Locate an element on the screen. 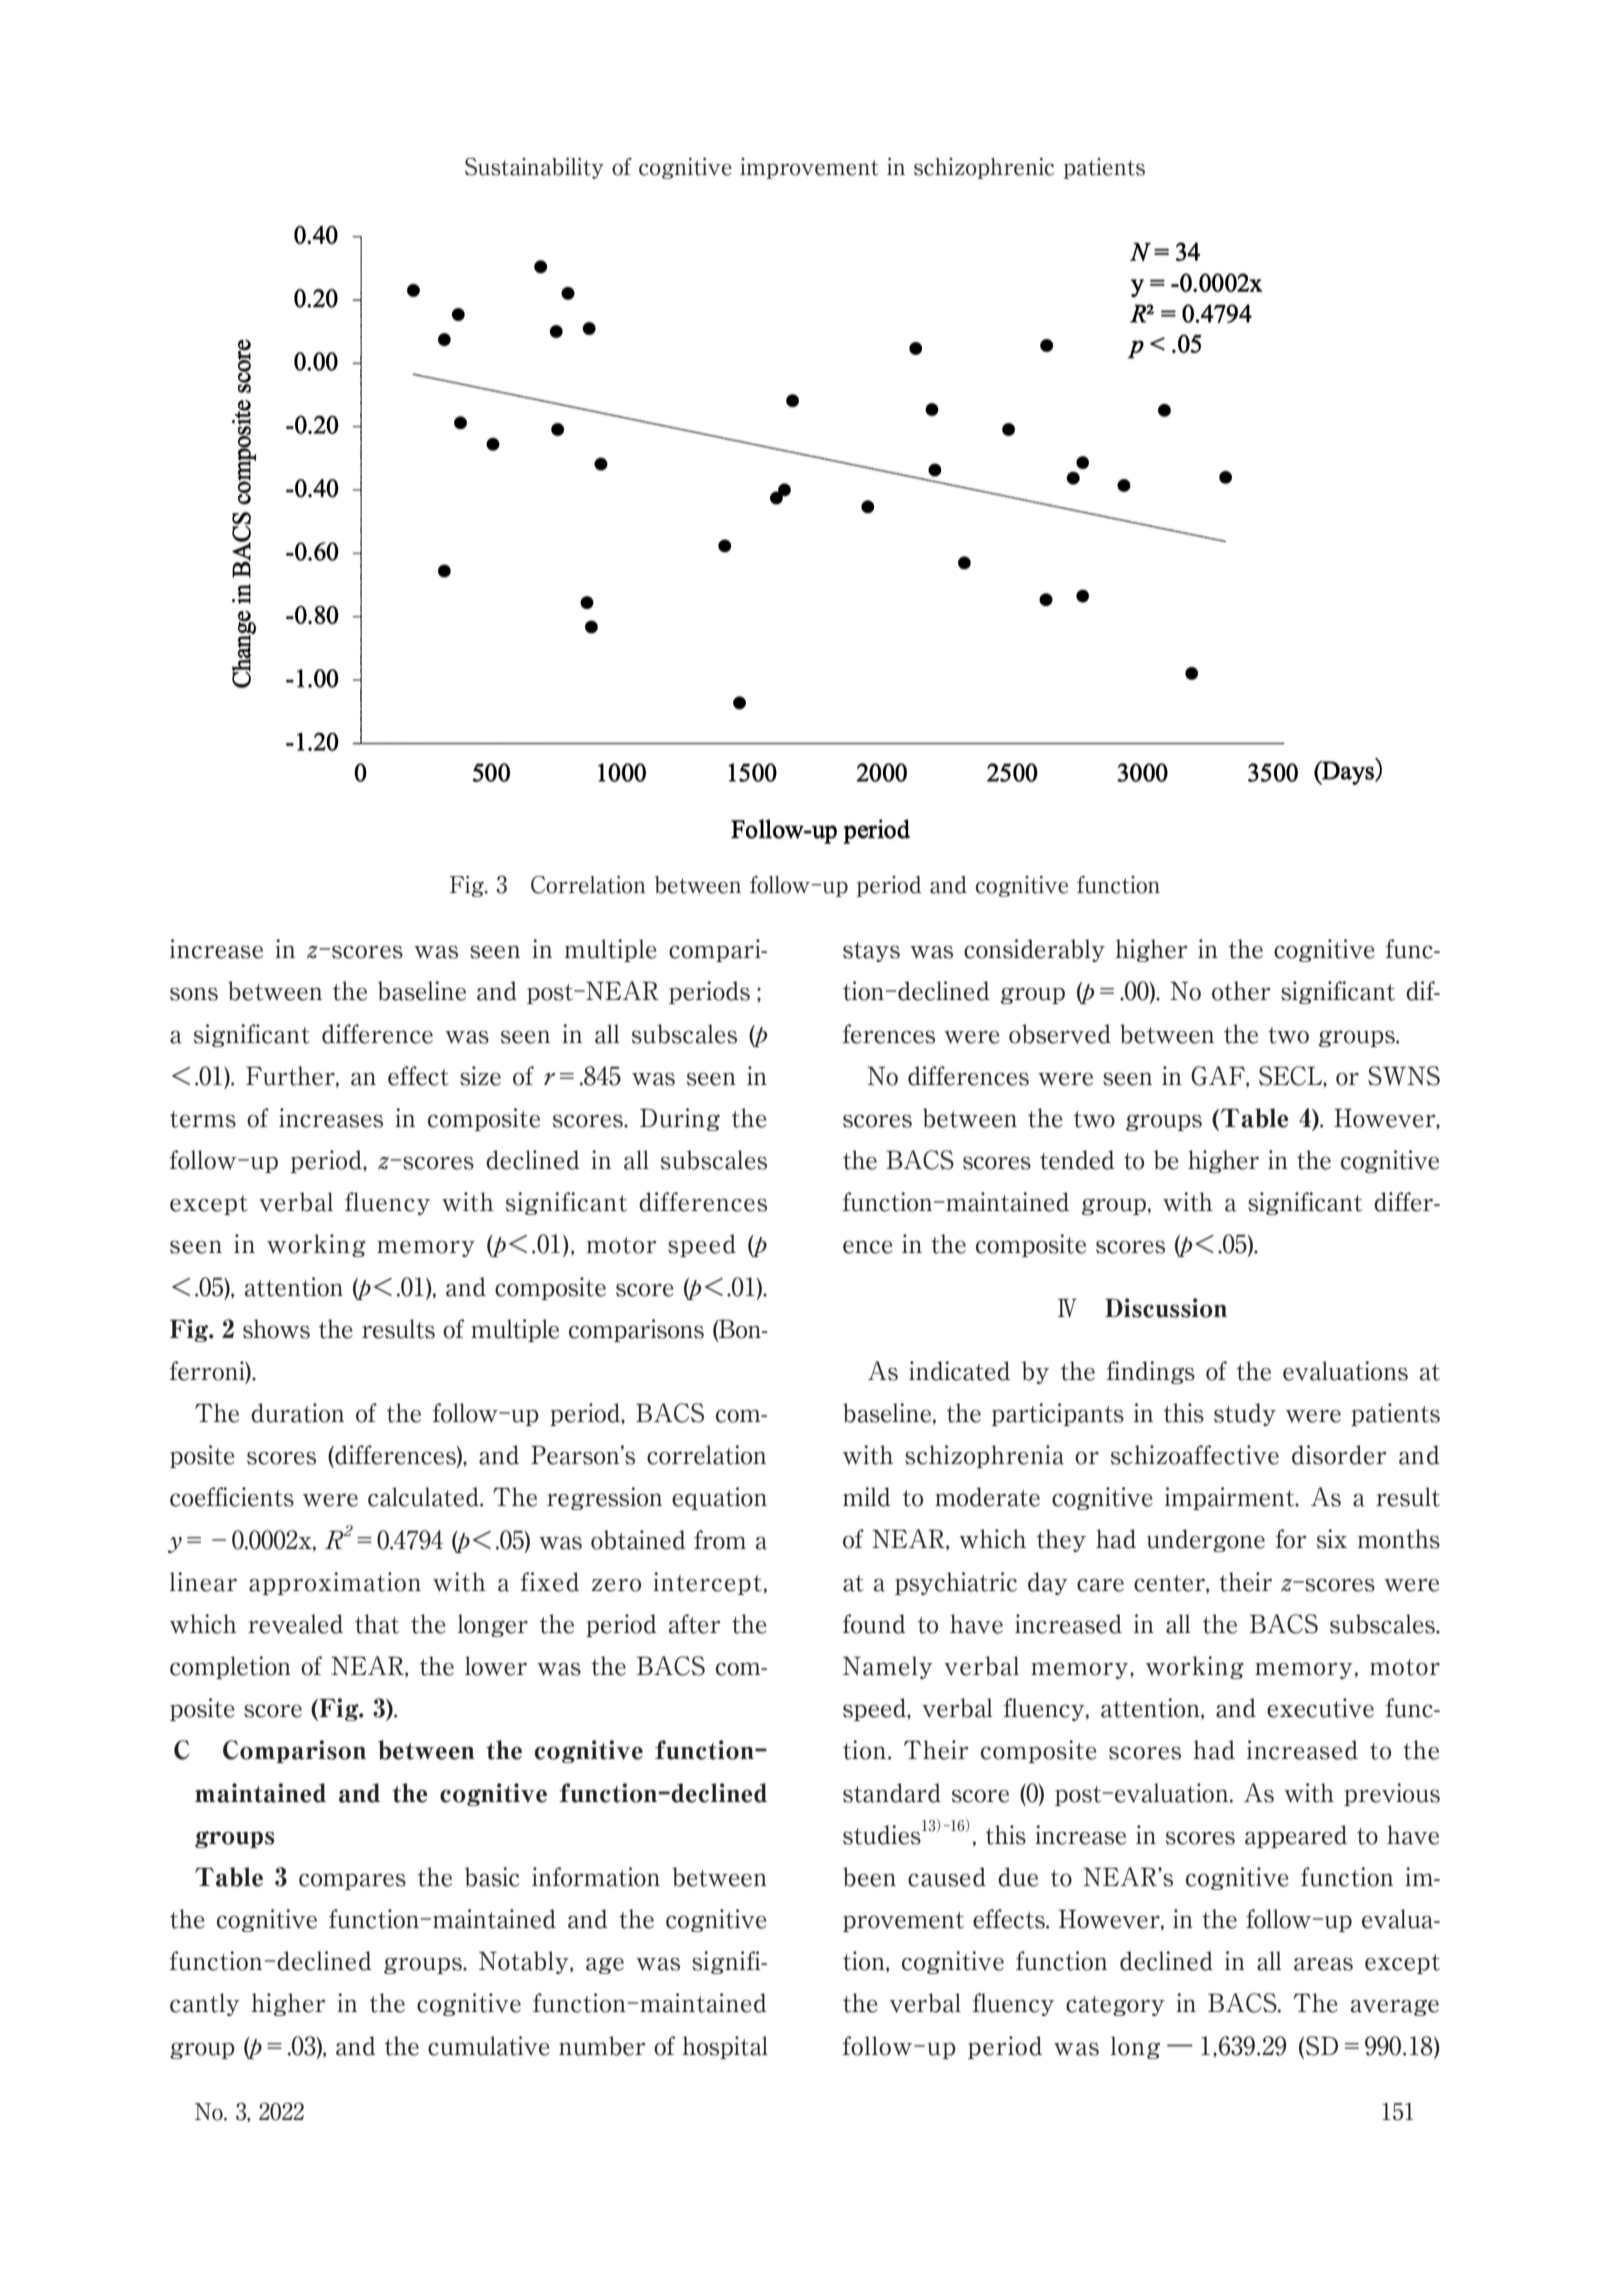 The width and height of the screenshot is (1610, 2277). Sustainability is located at coordinates (534, 168).
